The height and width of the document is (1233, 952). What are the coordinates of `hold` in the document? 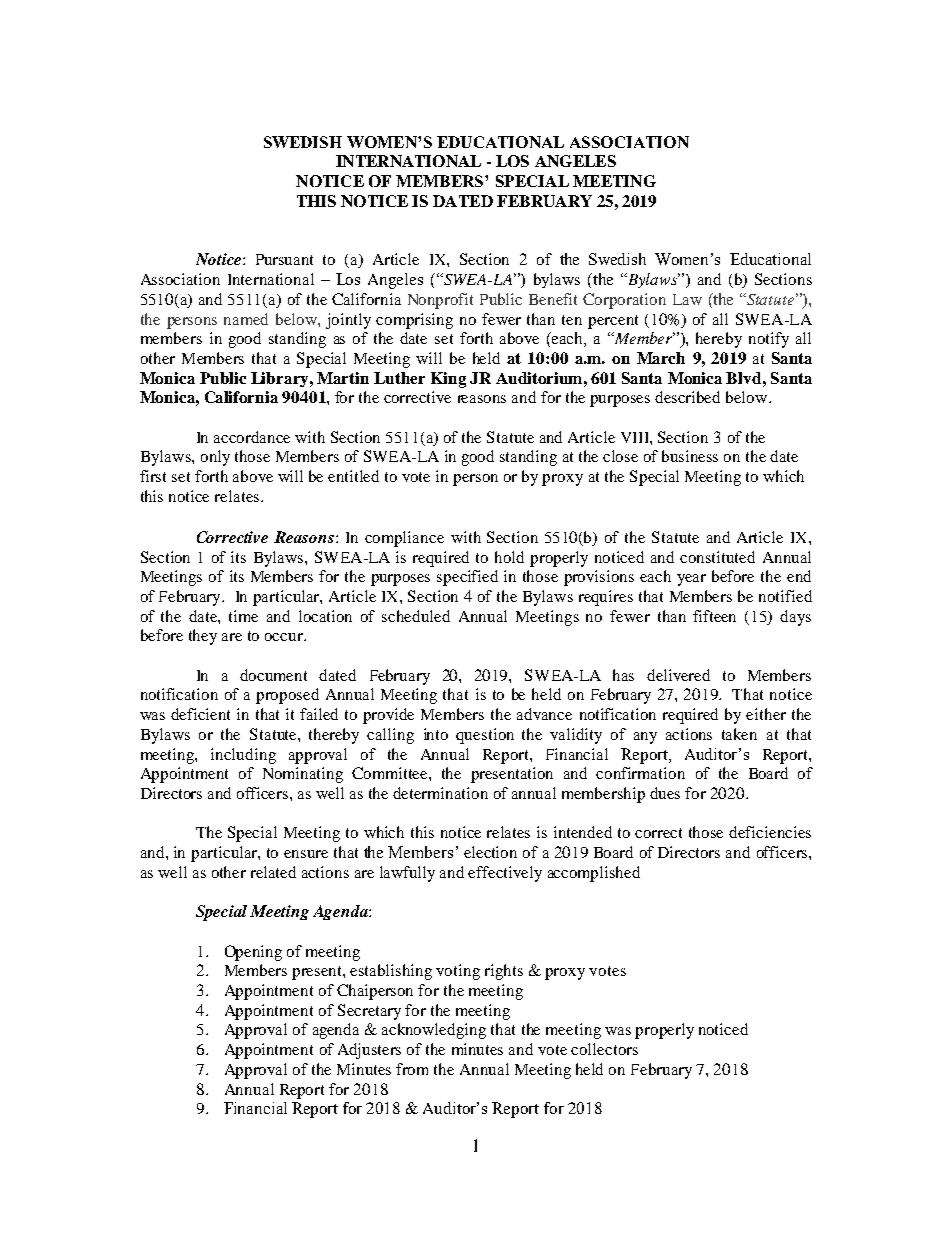 It's located at (509, 557).
